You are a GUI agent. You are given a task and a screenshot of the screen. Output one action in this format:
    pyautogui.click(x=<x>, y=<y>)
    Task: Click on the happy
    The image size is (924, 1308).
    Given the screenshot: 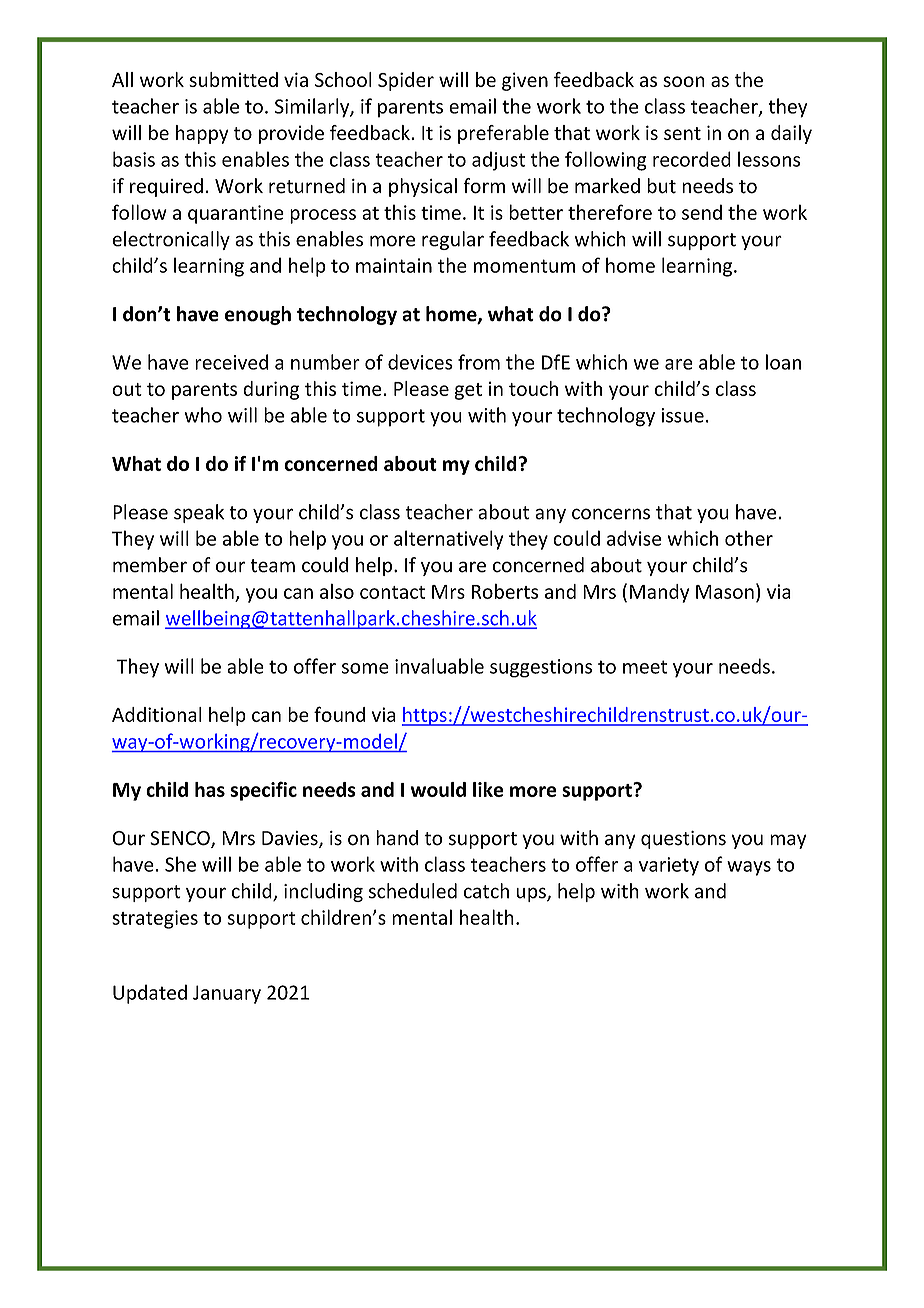 What is the action you would take?
    pyautogui.click(x=202, y=134)
